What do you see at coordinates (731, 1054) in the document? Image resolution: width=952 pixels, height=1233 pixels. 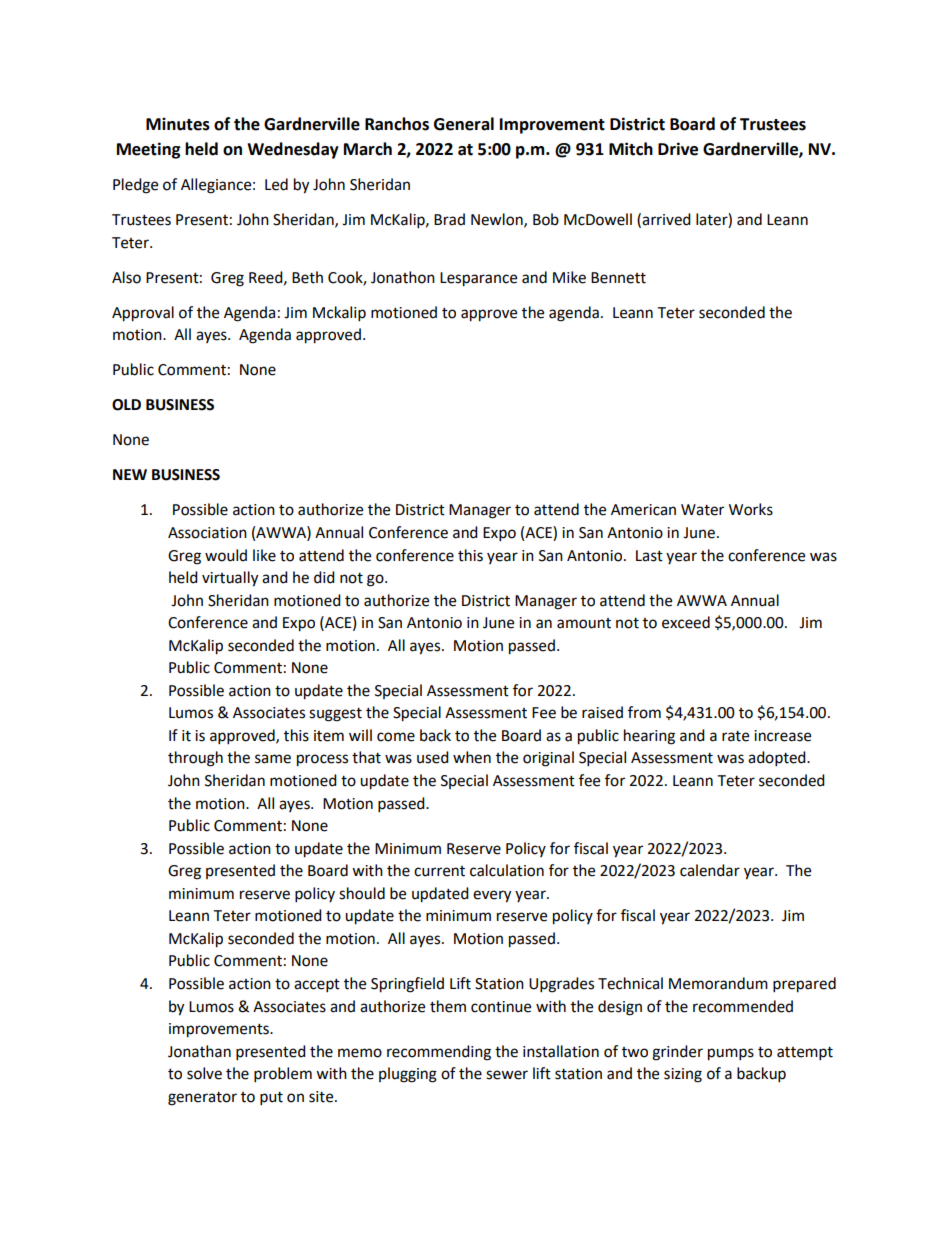 I see `pumps` at bounding box center [731, 1054].
